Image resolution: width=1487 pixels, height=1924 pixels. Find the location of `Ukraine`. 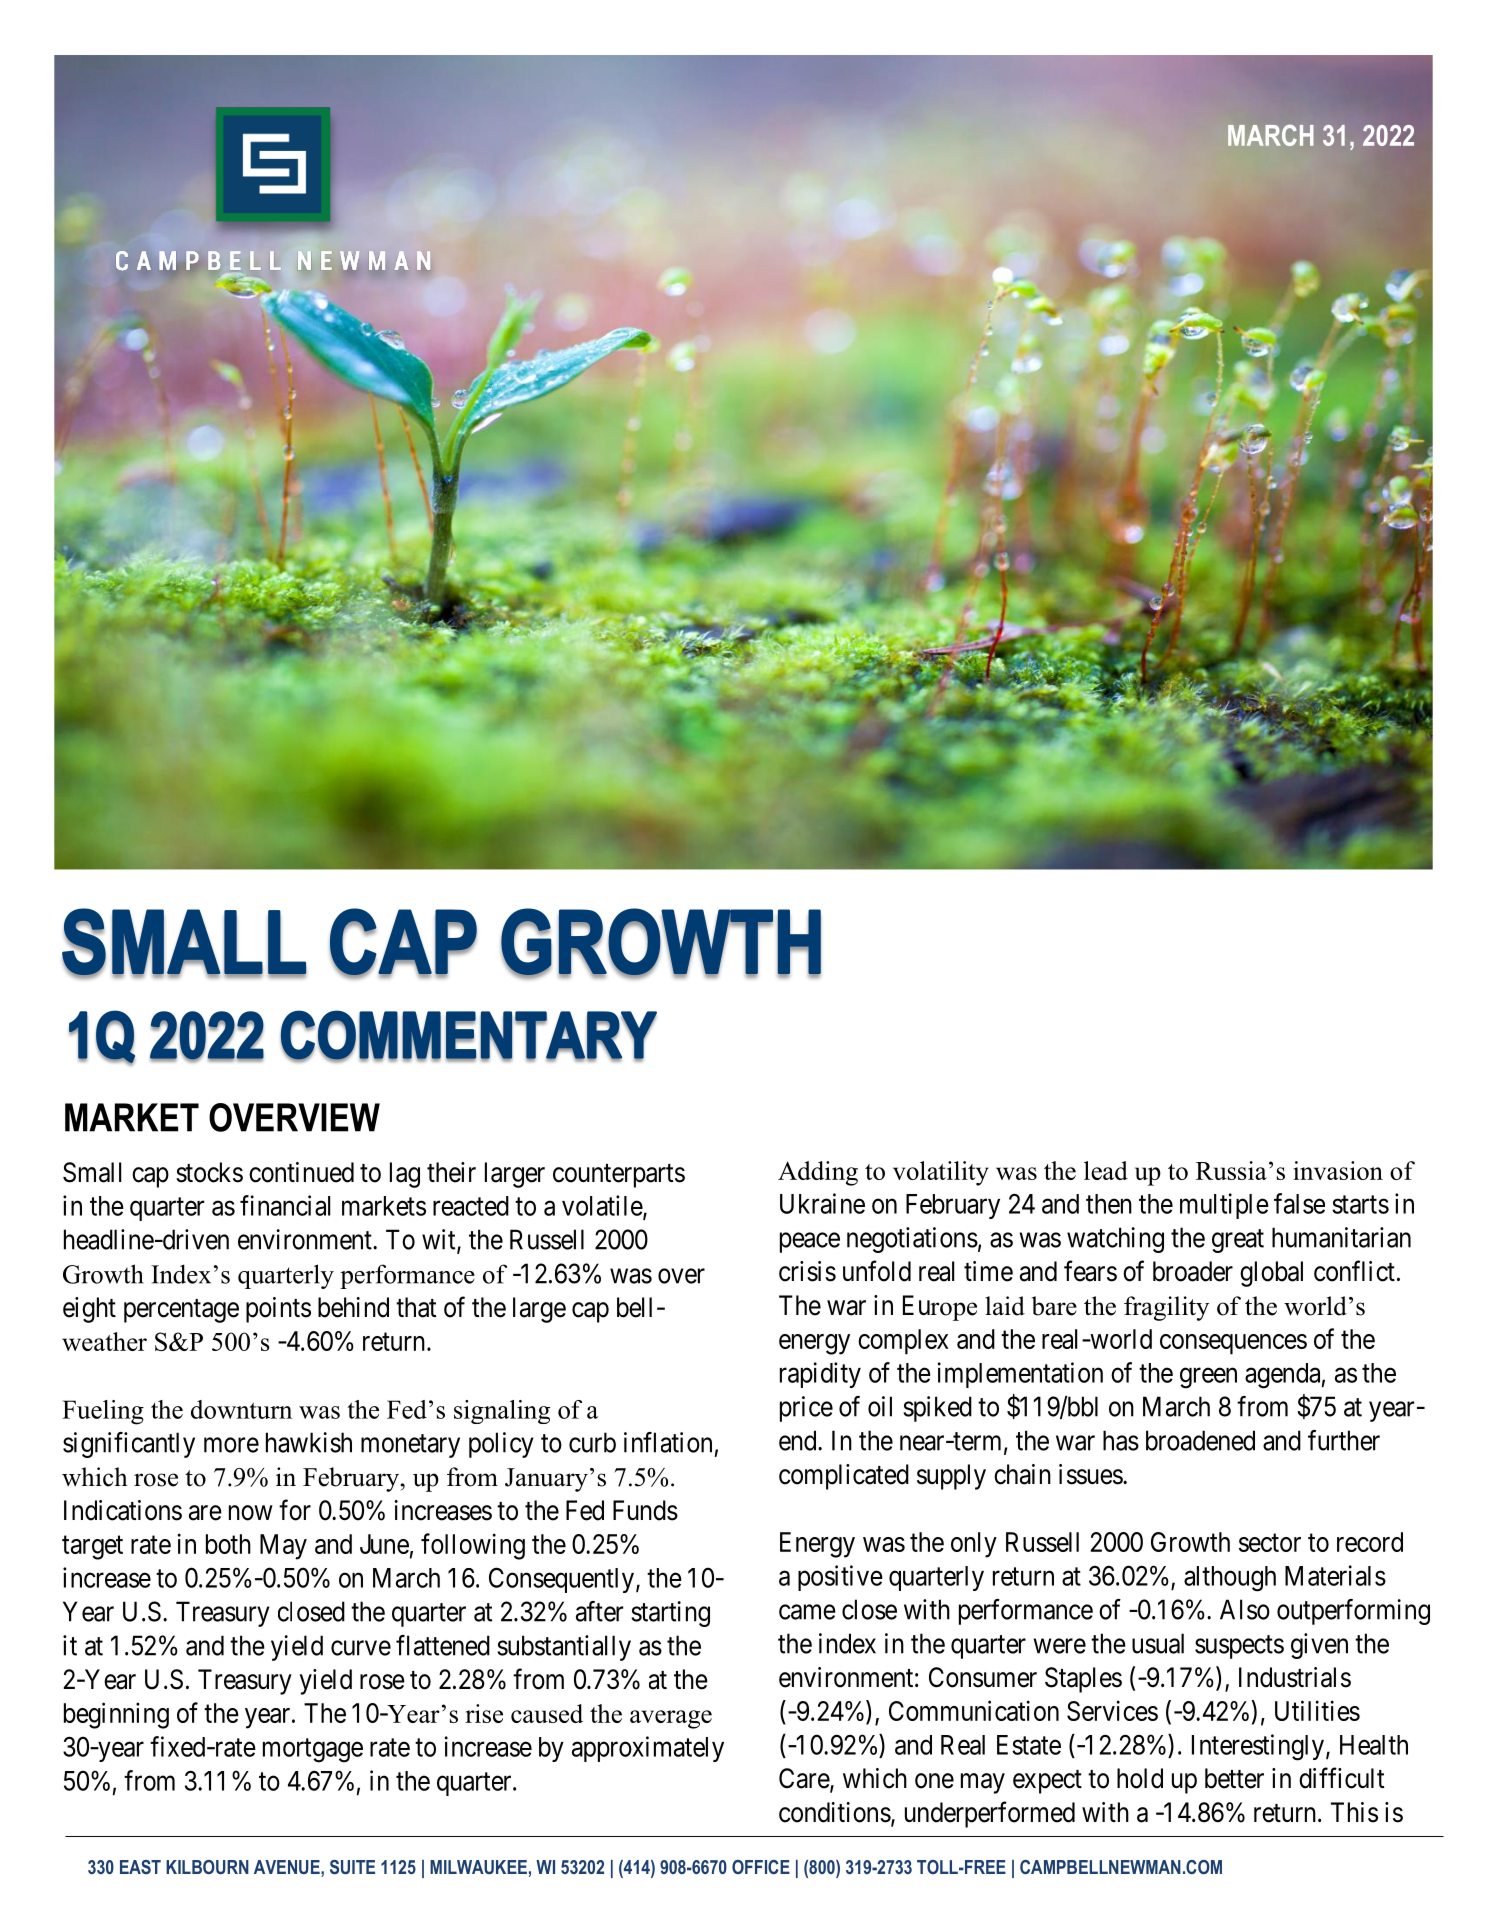

Ukraine is located at coordinates (822, 1203).
